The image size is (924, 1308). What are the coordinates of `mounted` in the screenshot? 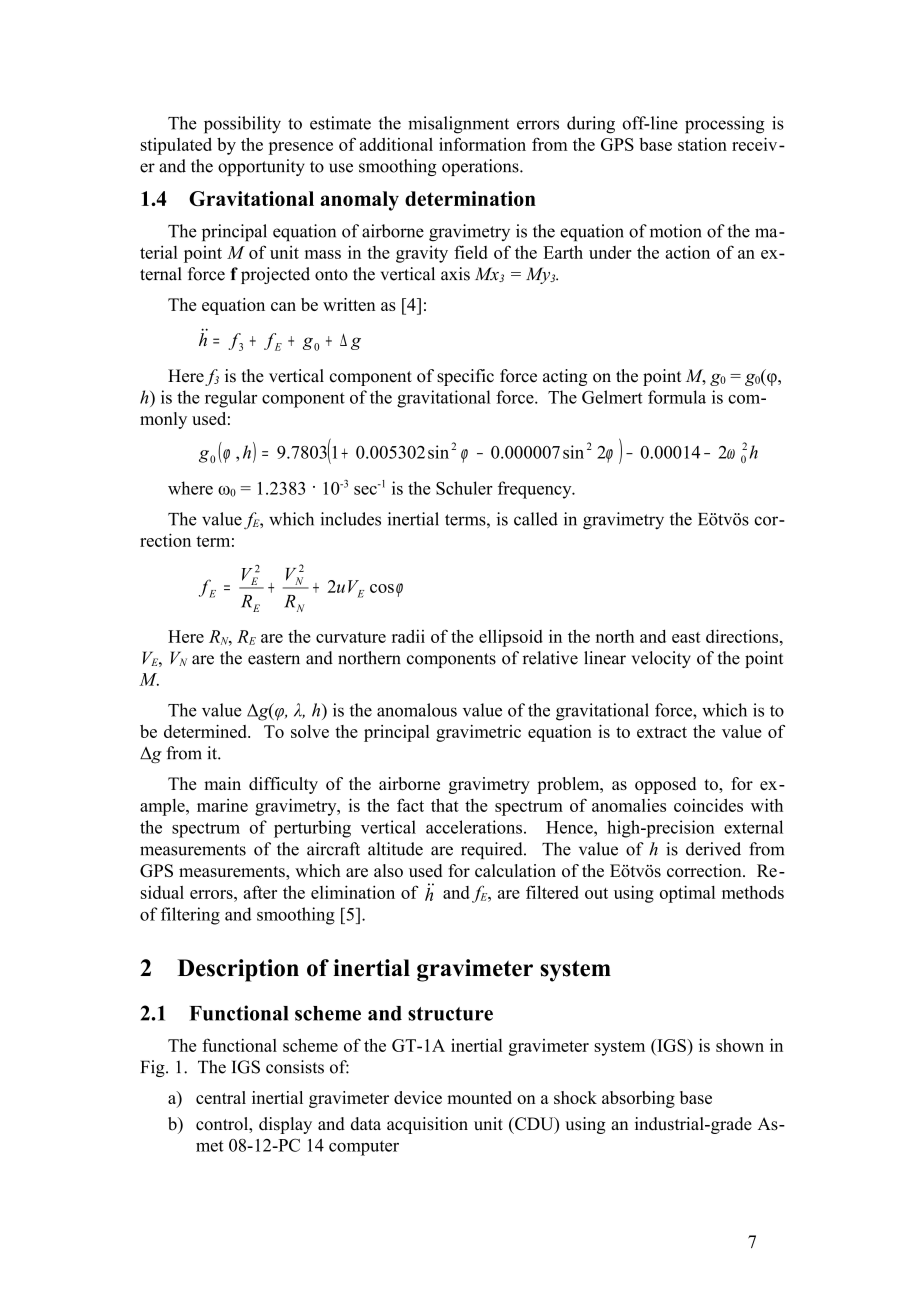 It's located at (479, 1097).
